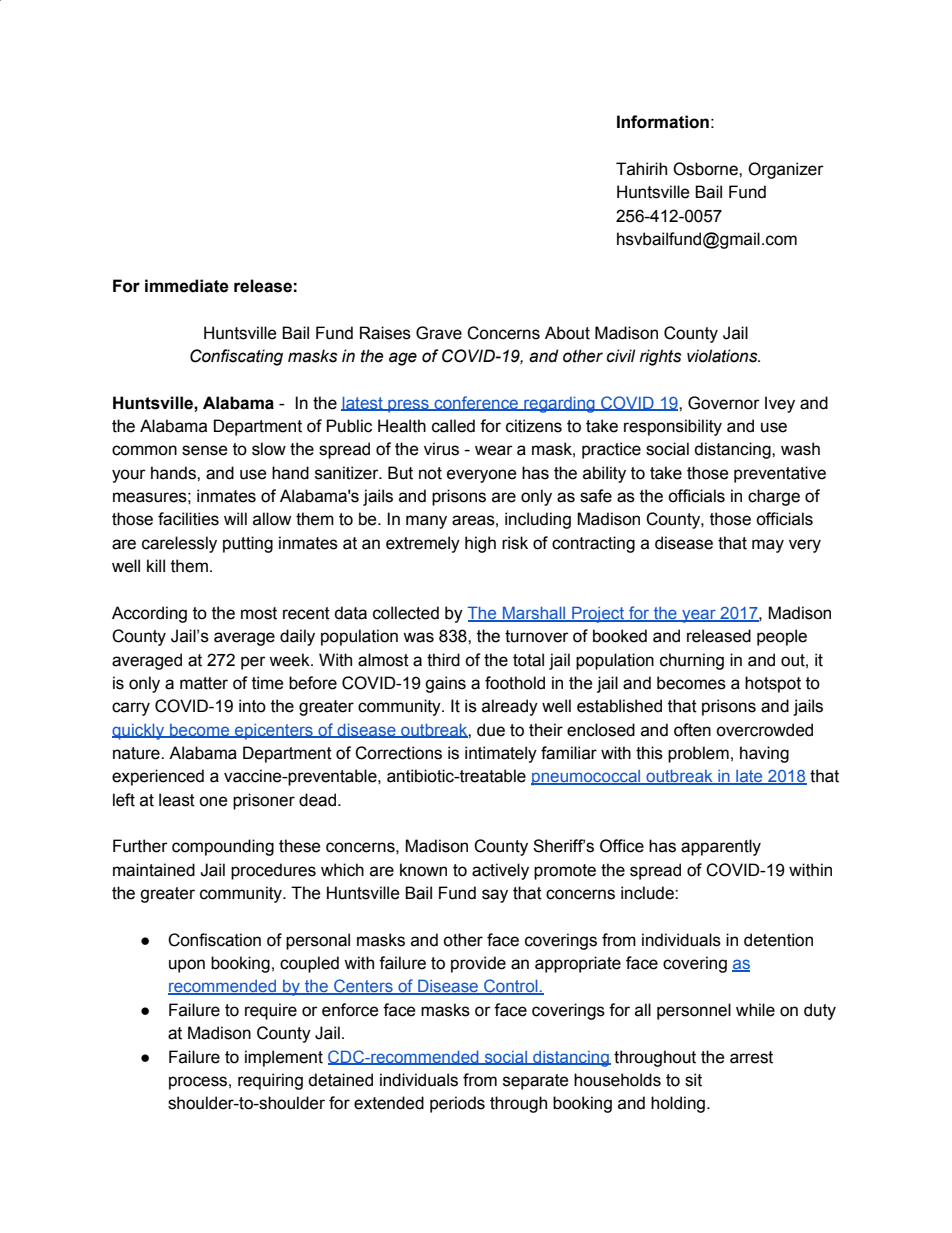  I want to click on apparently, so click(721, 847).
